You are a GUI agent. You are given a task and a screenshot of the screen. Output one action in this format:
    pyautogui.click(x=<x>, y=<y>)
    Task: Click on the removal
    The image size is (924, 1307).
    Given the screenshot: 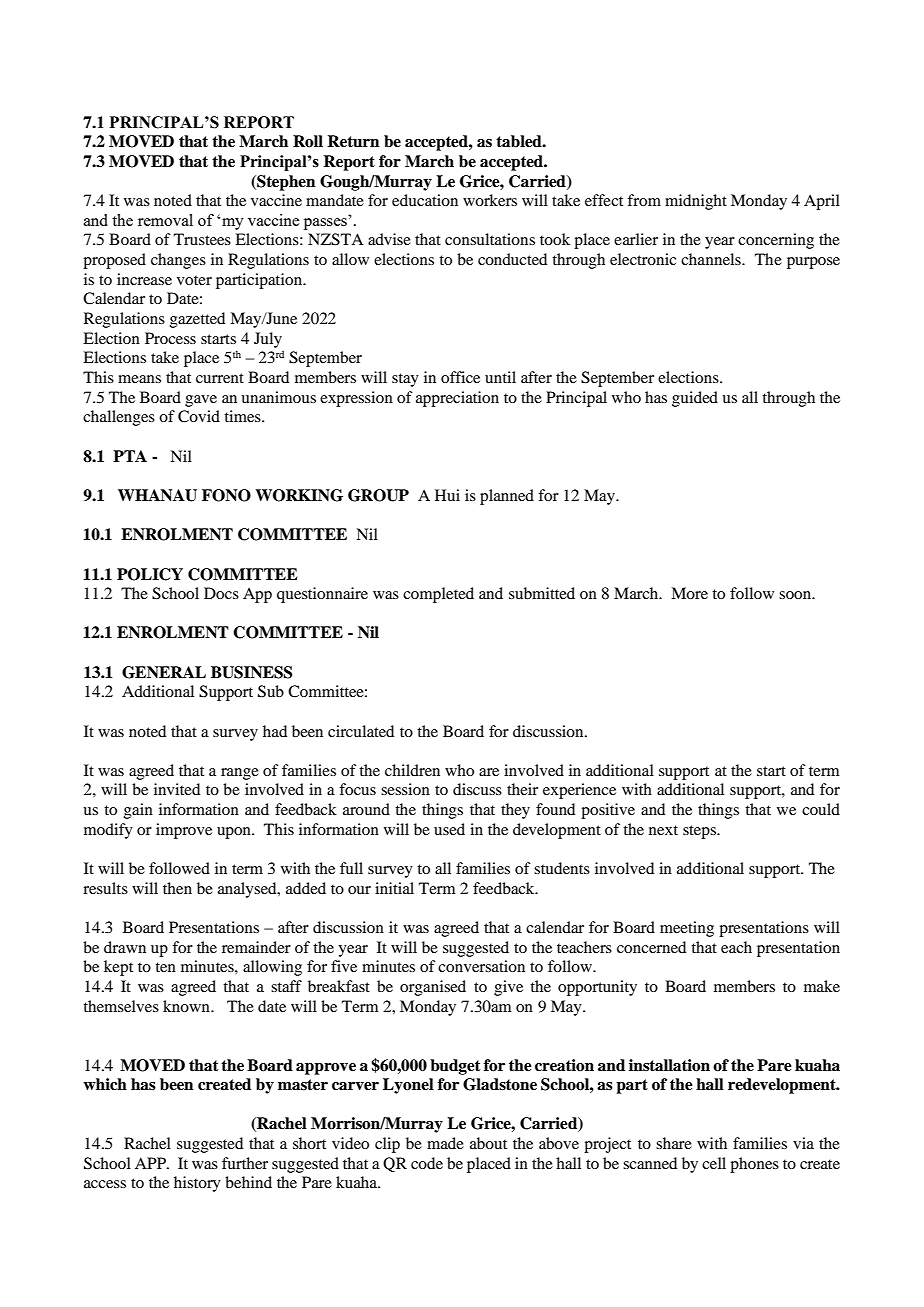 What is the action you would take?
    pyautogui.click(x=165, y=220)
